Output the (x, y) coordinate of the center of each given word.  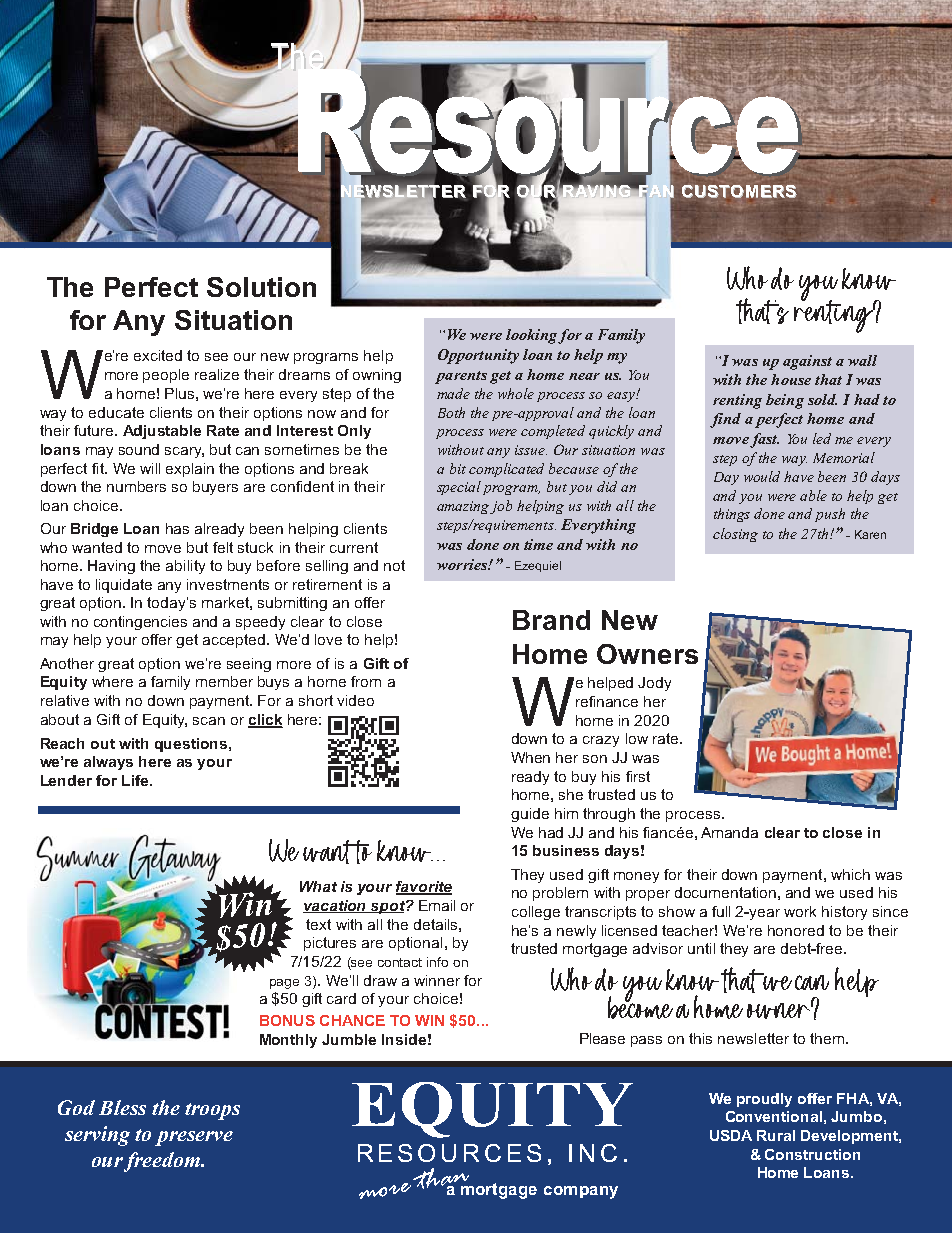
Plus (179, 393)
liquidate (124, 586)
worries (463, 564)
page (284, 984)
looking (532, 336)
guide (530, 815)
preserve (194, 1138)
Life (136, 780)
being (785, 401)
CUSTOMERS (739, 191)
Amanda (729, 832)
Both (451, 412)
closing (735, 535)
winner (437, 980)
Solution (261, 287)
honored (796, 930)
